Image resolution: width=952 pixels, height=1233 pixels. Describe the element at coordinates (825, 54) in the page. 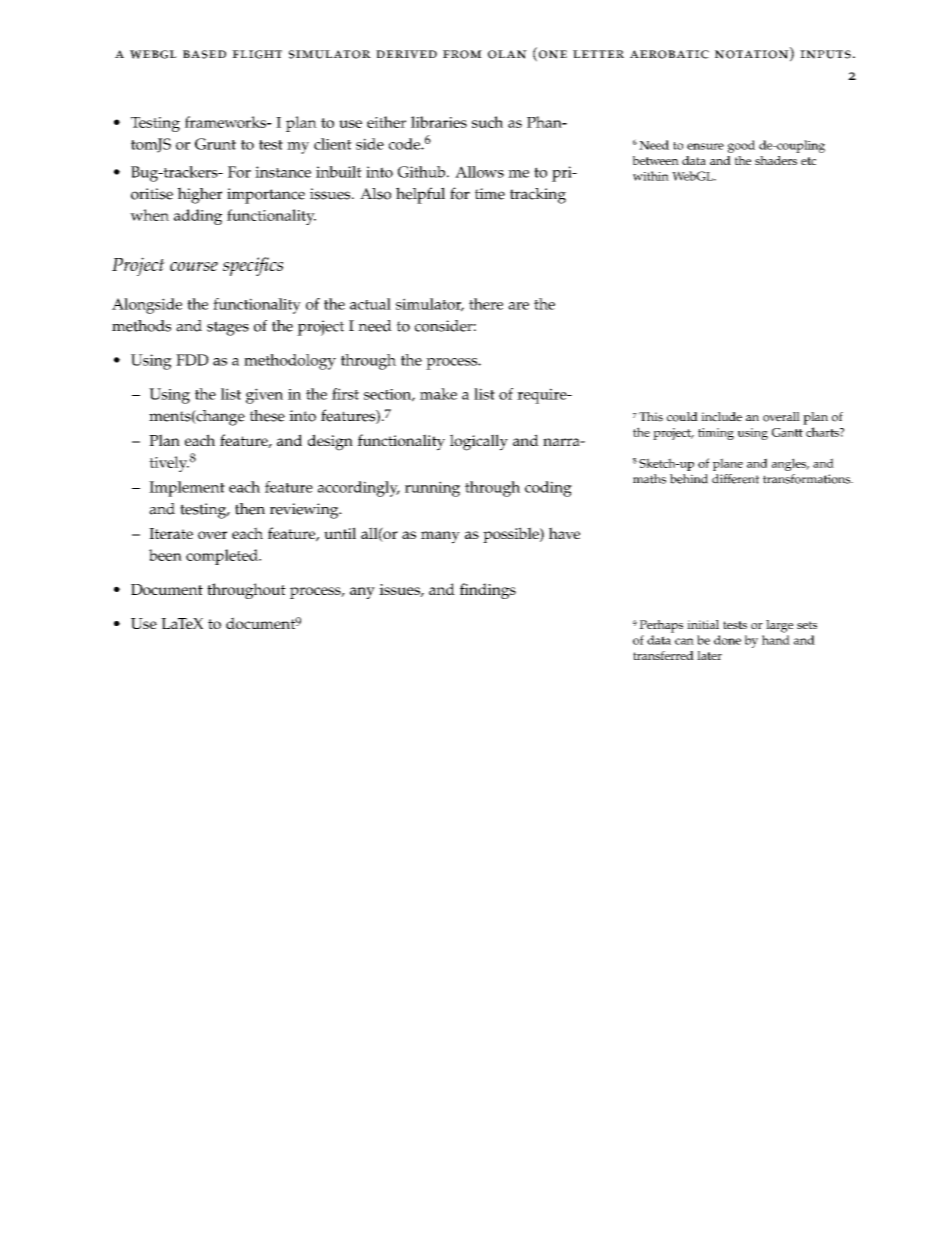

I see `inputs` at that location.
